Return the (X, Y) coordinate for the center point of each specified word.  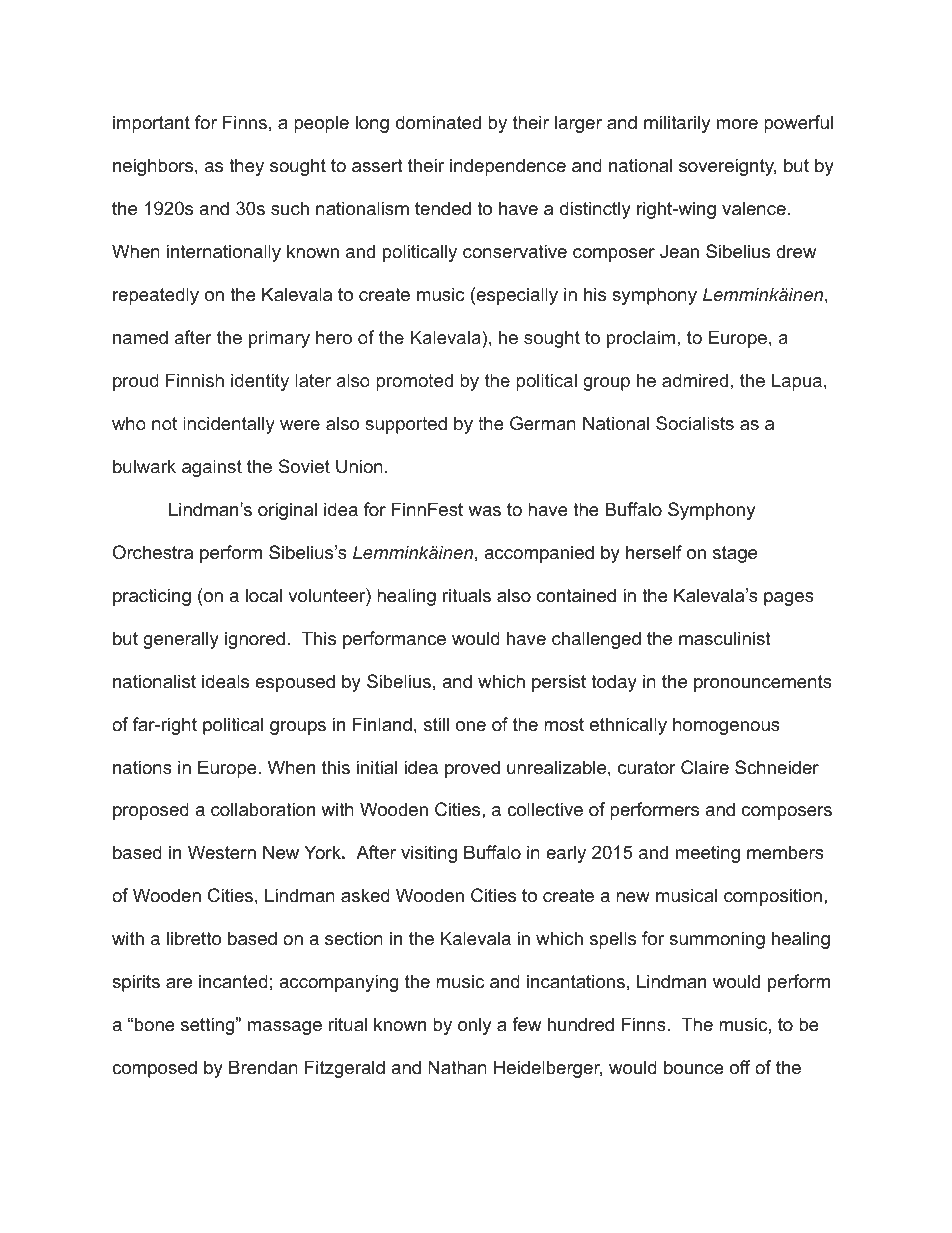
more (737, 124)
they (246, 167)
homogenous (726, 726)
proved (472, 769)
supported (406, 425)
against (212, 468)
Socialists (695, 423)
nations (142, 767)
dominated (438, 122)
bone (155, 1024)
